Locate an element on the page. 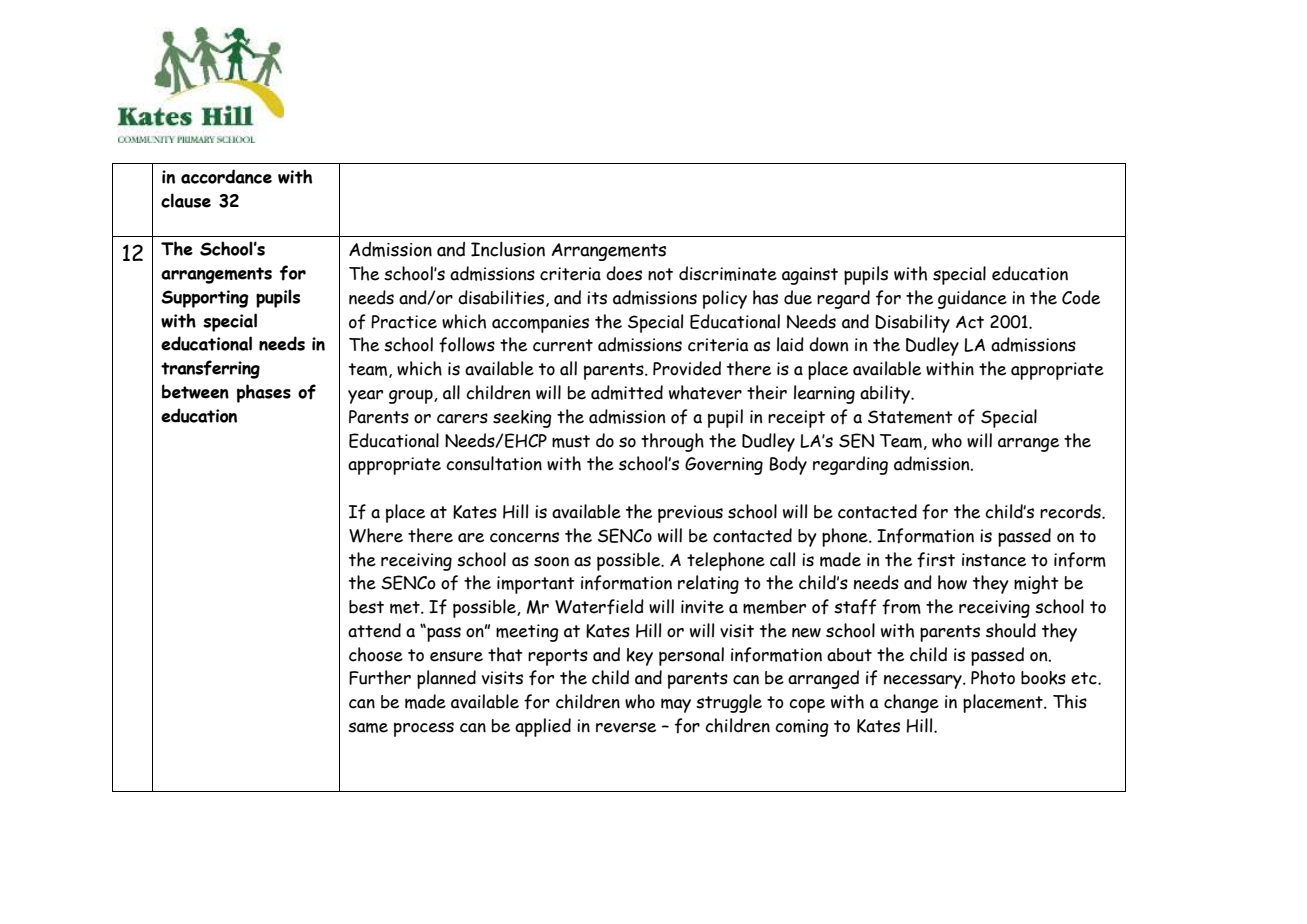 This image has height=924, width=1307. best is located at coordinates (366, 607).
